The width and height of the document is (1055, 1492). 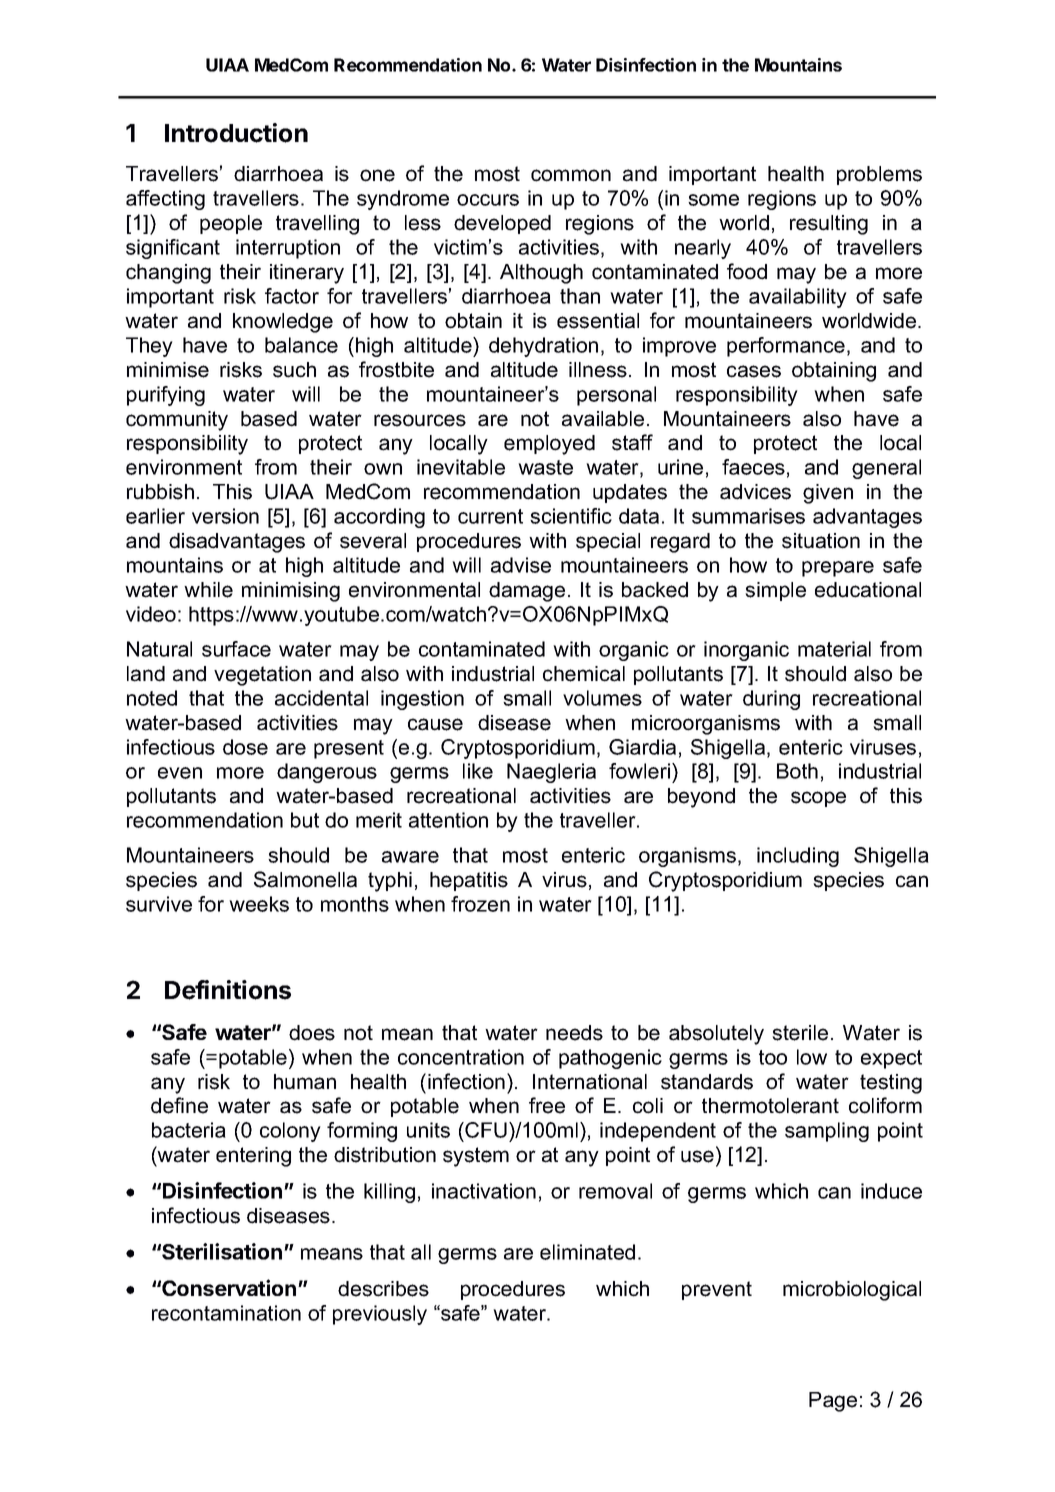 What do you see at coordinates (208, 590) in the document?
I see `while` at bounding box center [208, 590].
